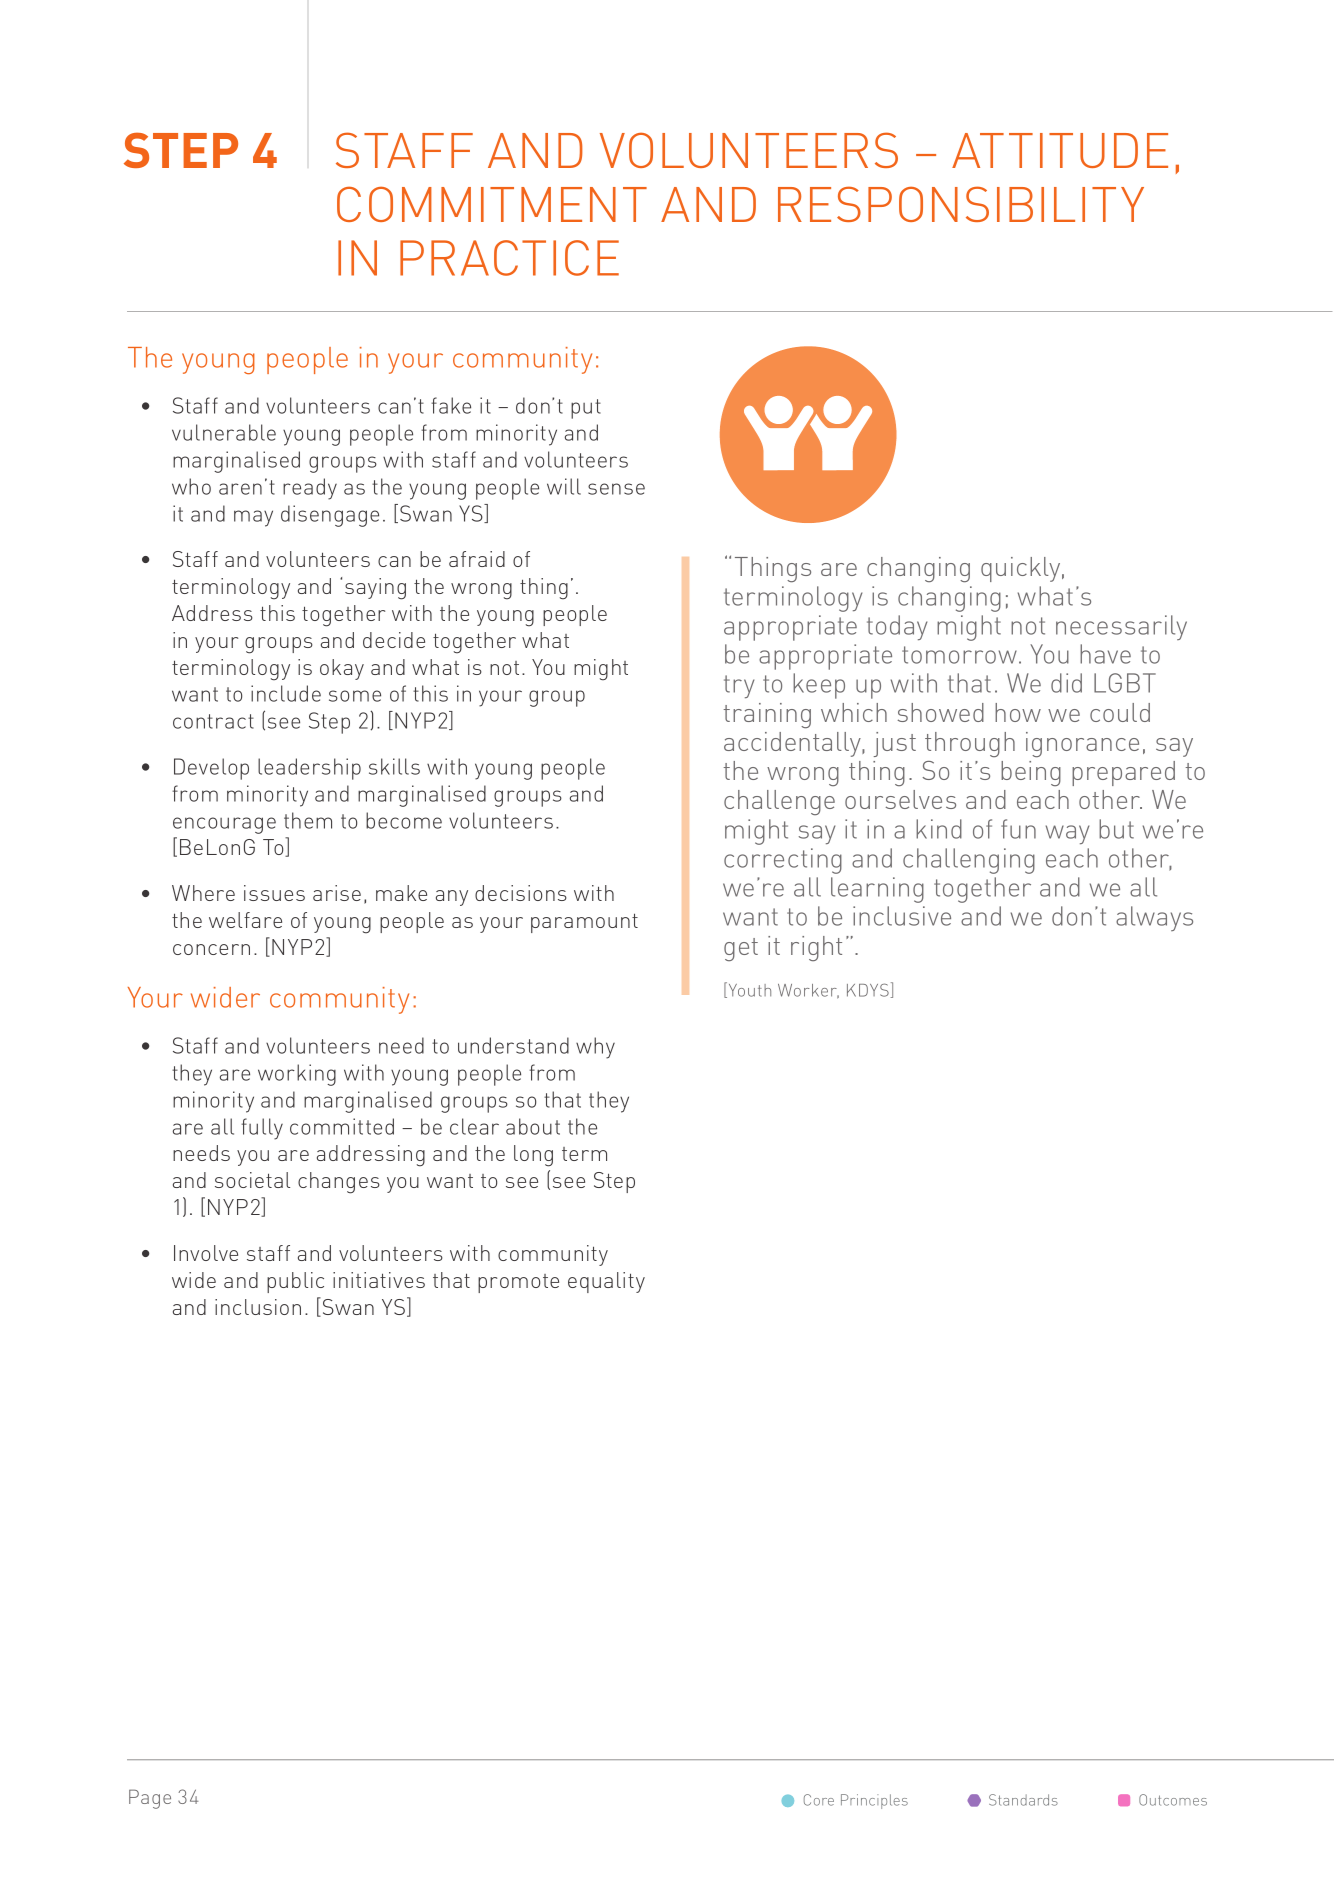  Describe the element at coordinates (211, 949) in the screenshot. I see `concern` at that location.
